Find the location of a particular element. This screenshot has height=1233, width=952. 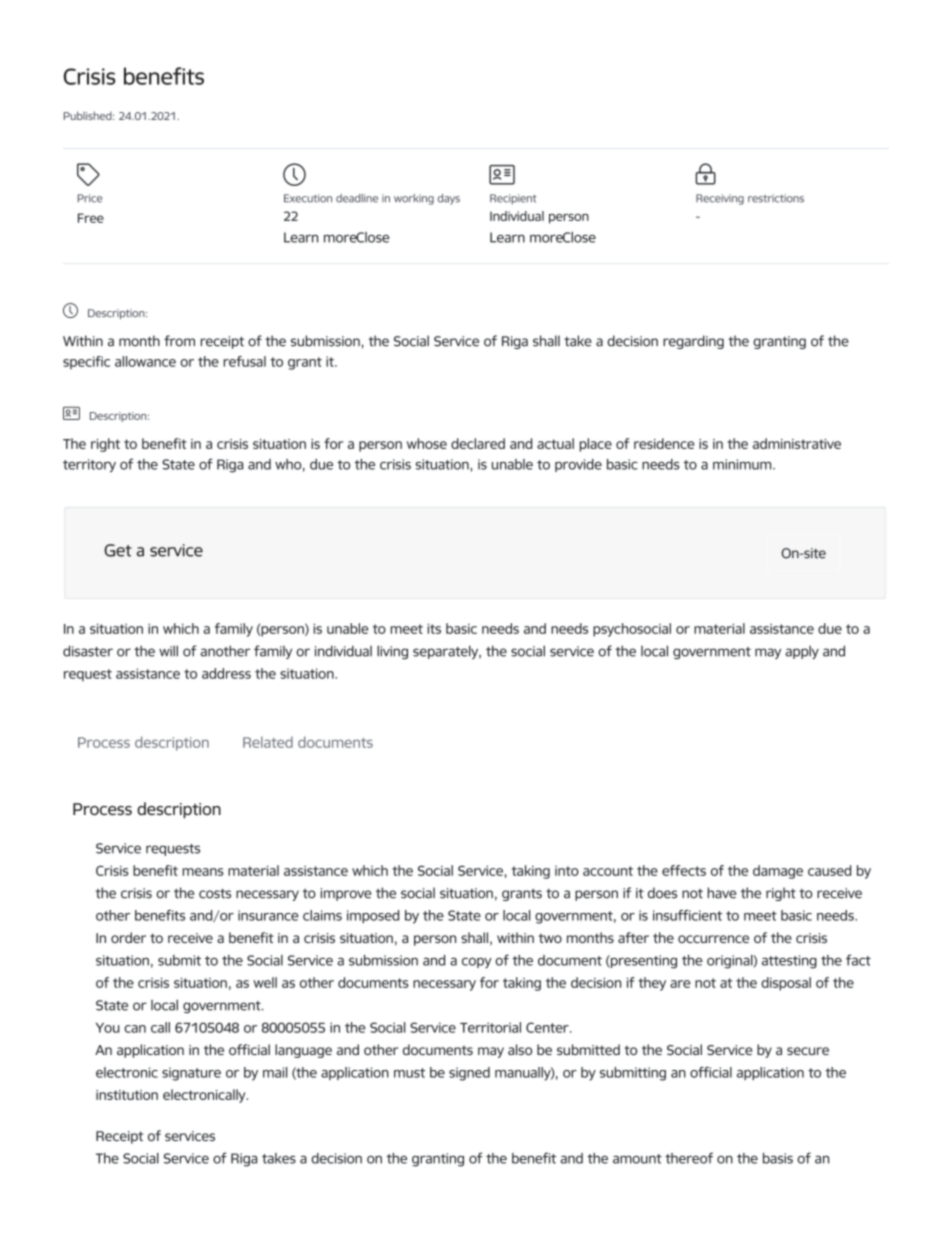

into is located at coordinates (567, 871).
